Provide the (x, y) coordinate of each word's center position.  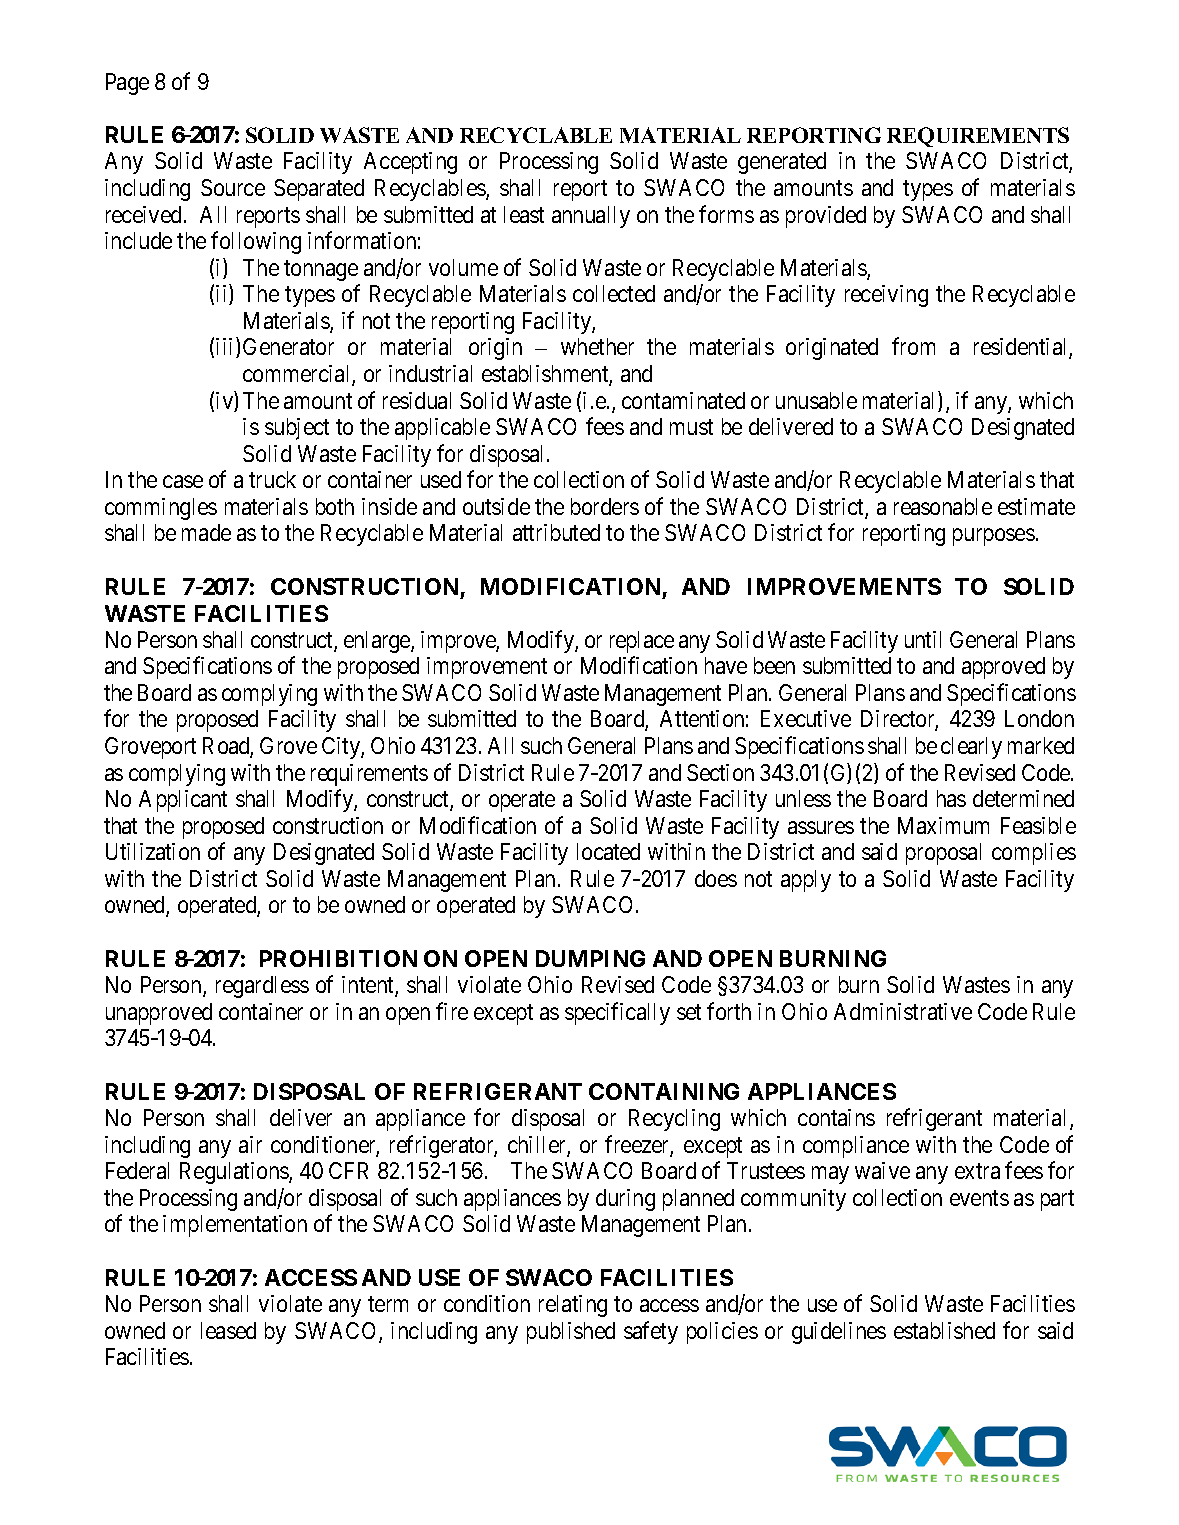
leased (228, 1330)
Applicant (183, 801)
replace (642, 642)
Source (233, 187)
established (944, 1330)
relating (573, 1306)
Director (899, 720)
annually (591, 217)
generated (782, 163)
